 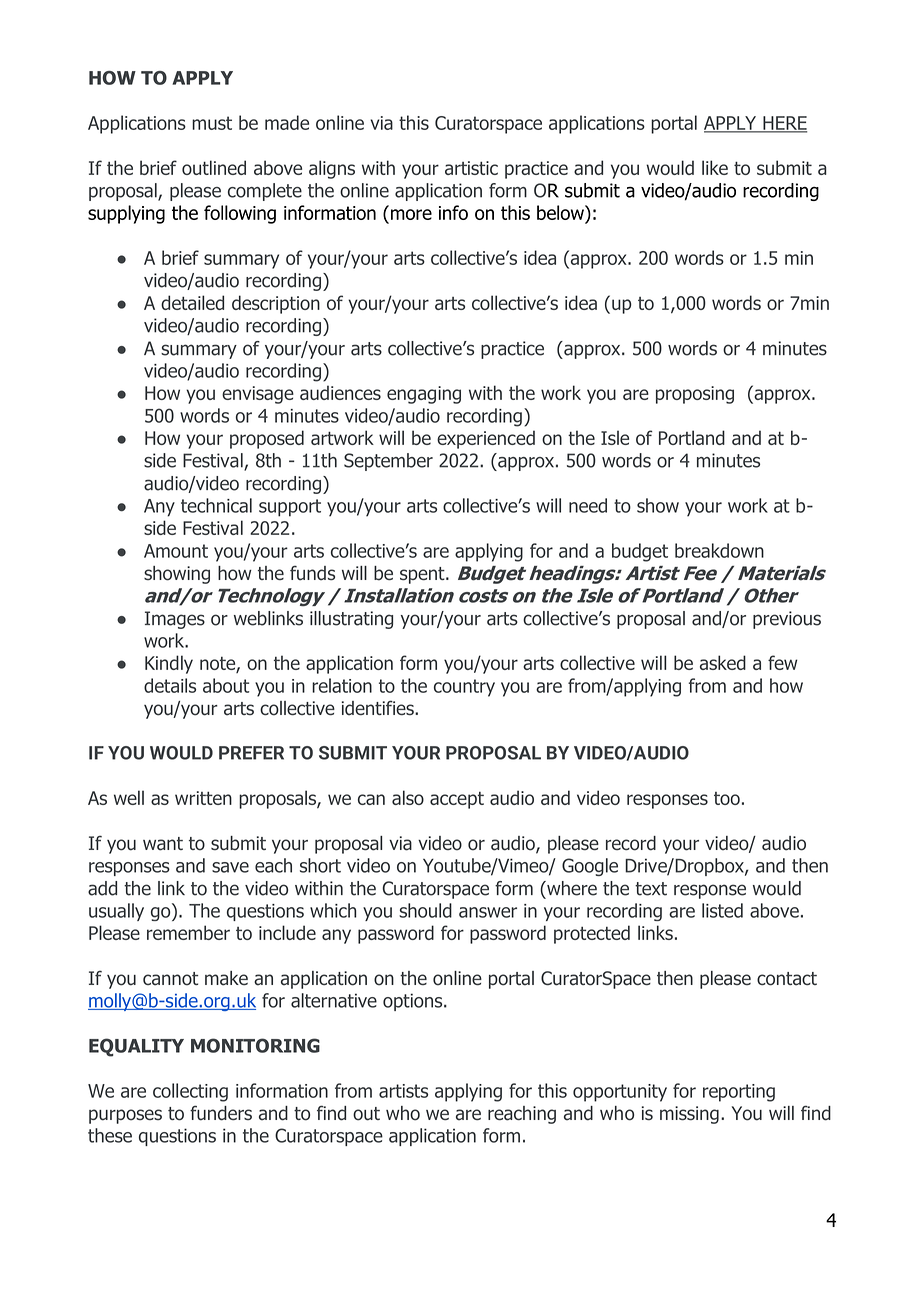 What do you see at coordinates (216, 505) in the image?
I see `technical` at bounding box center [216, 505].
